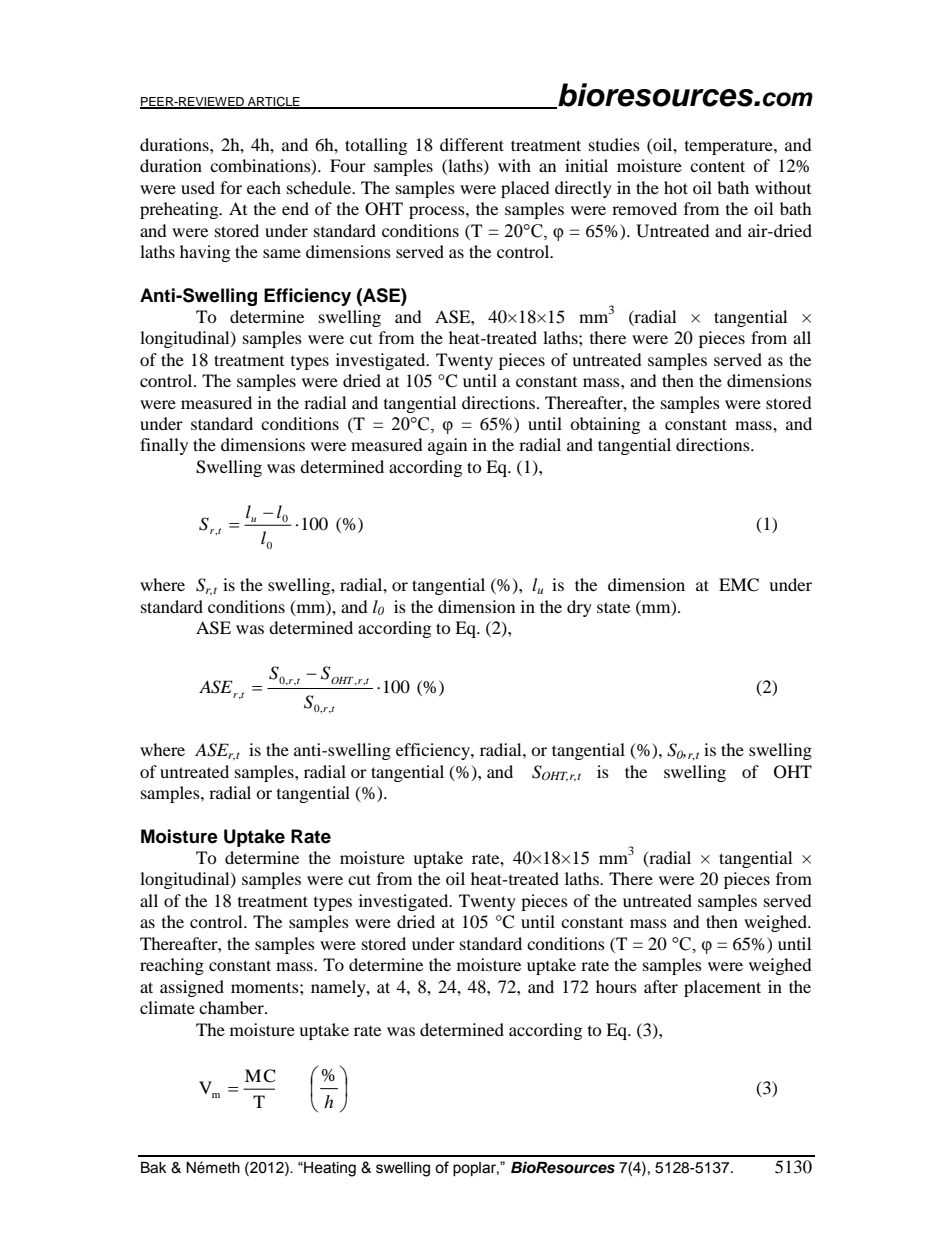 Image resolution: width=952 pixels, height=1233 pixels. I want to click on placement, so click(722, 988).
